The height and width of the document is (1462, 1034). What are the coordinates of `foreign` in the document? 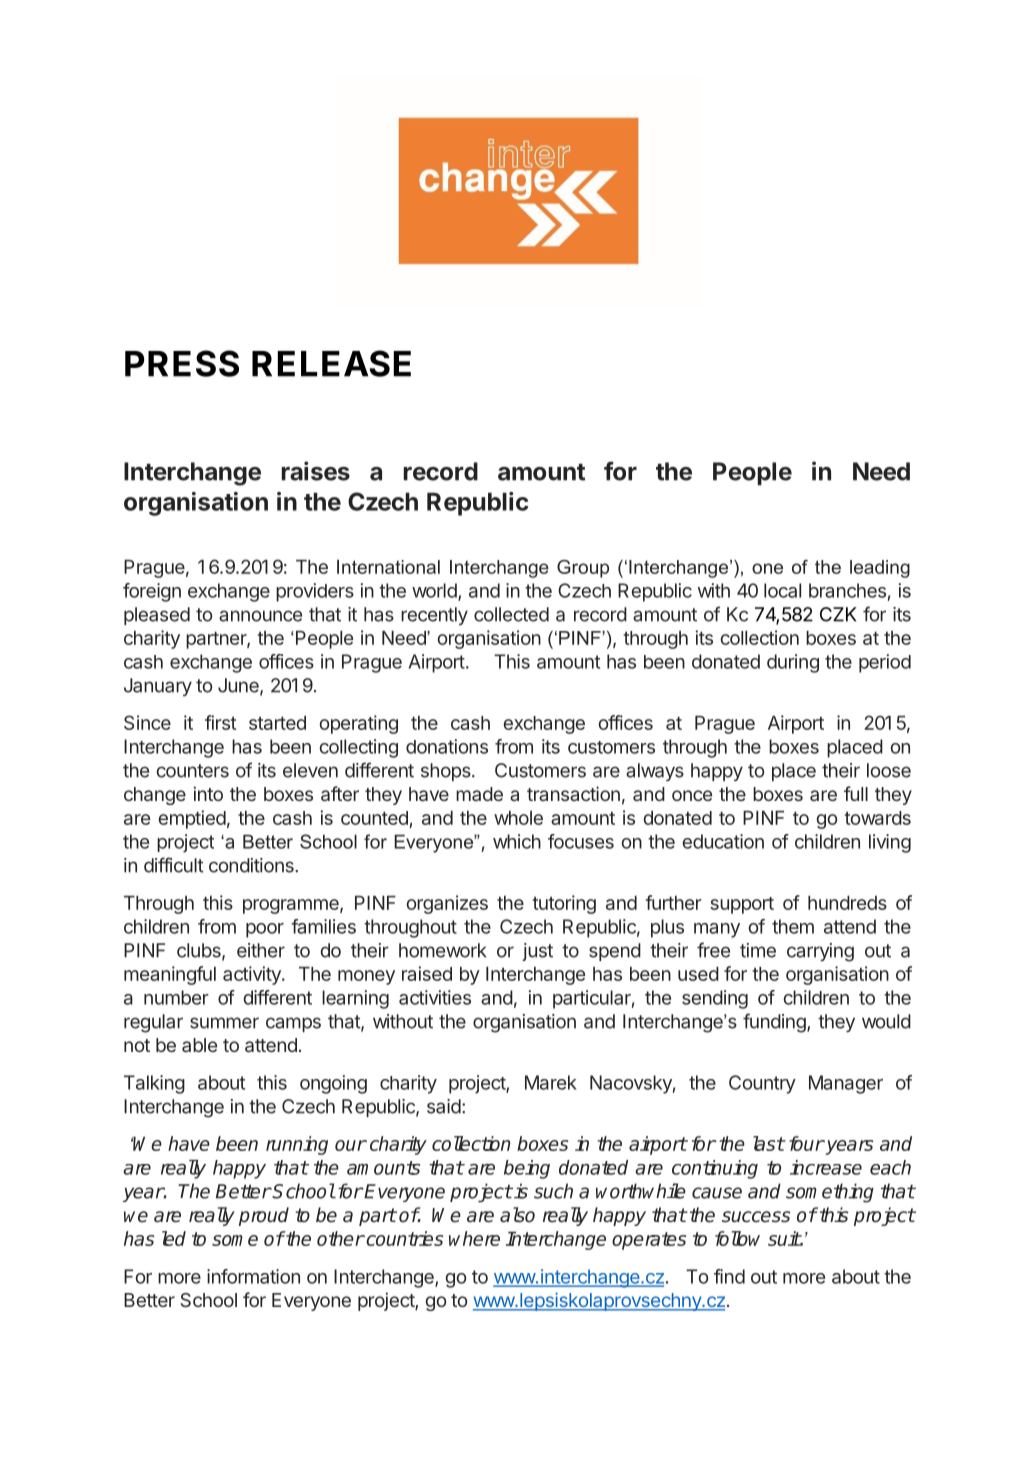 It's located at (152, 592).
